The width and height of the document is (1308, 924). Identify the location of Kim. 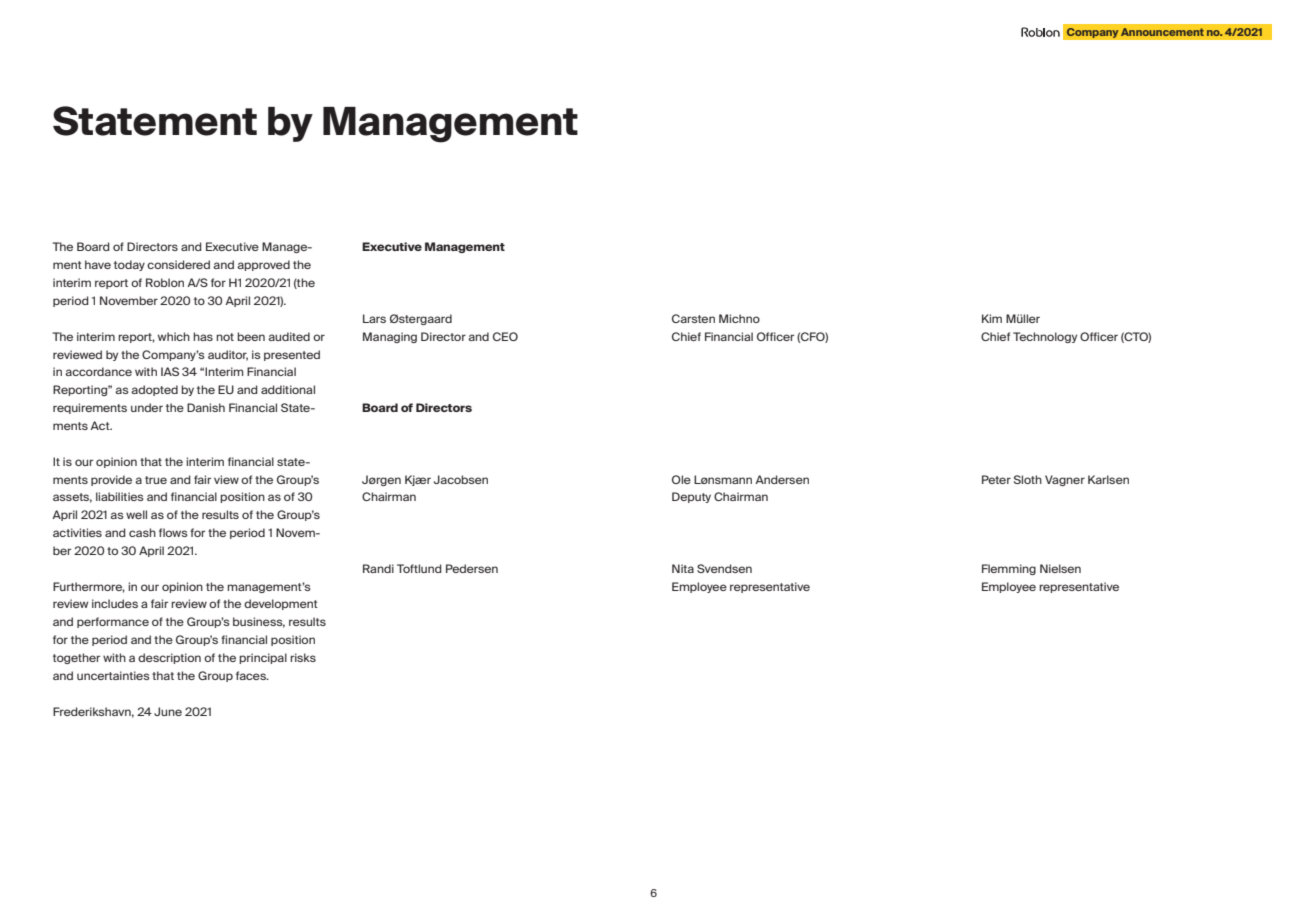
(992, 318).
